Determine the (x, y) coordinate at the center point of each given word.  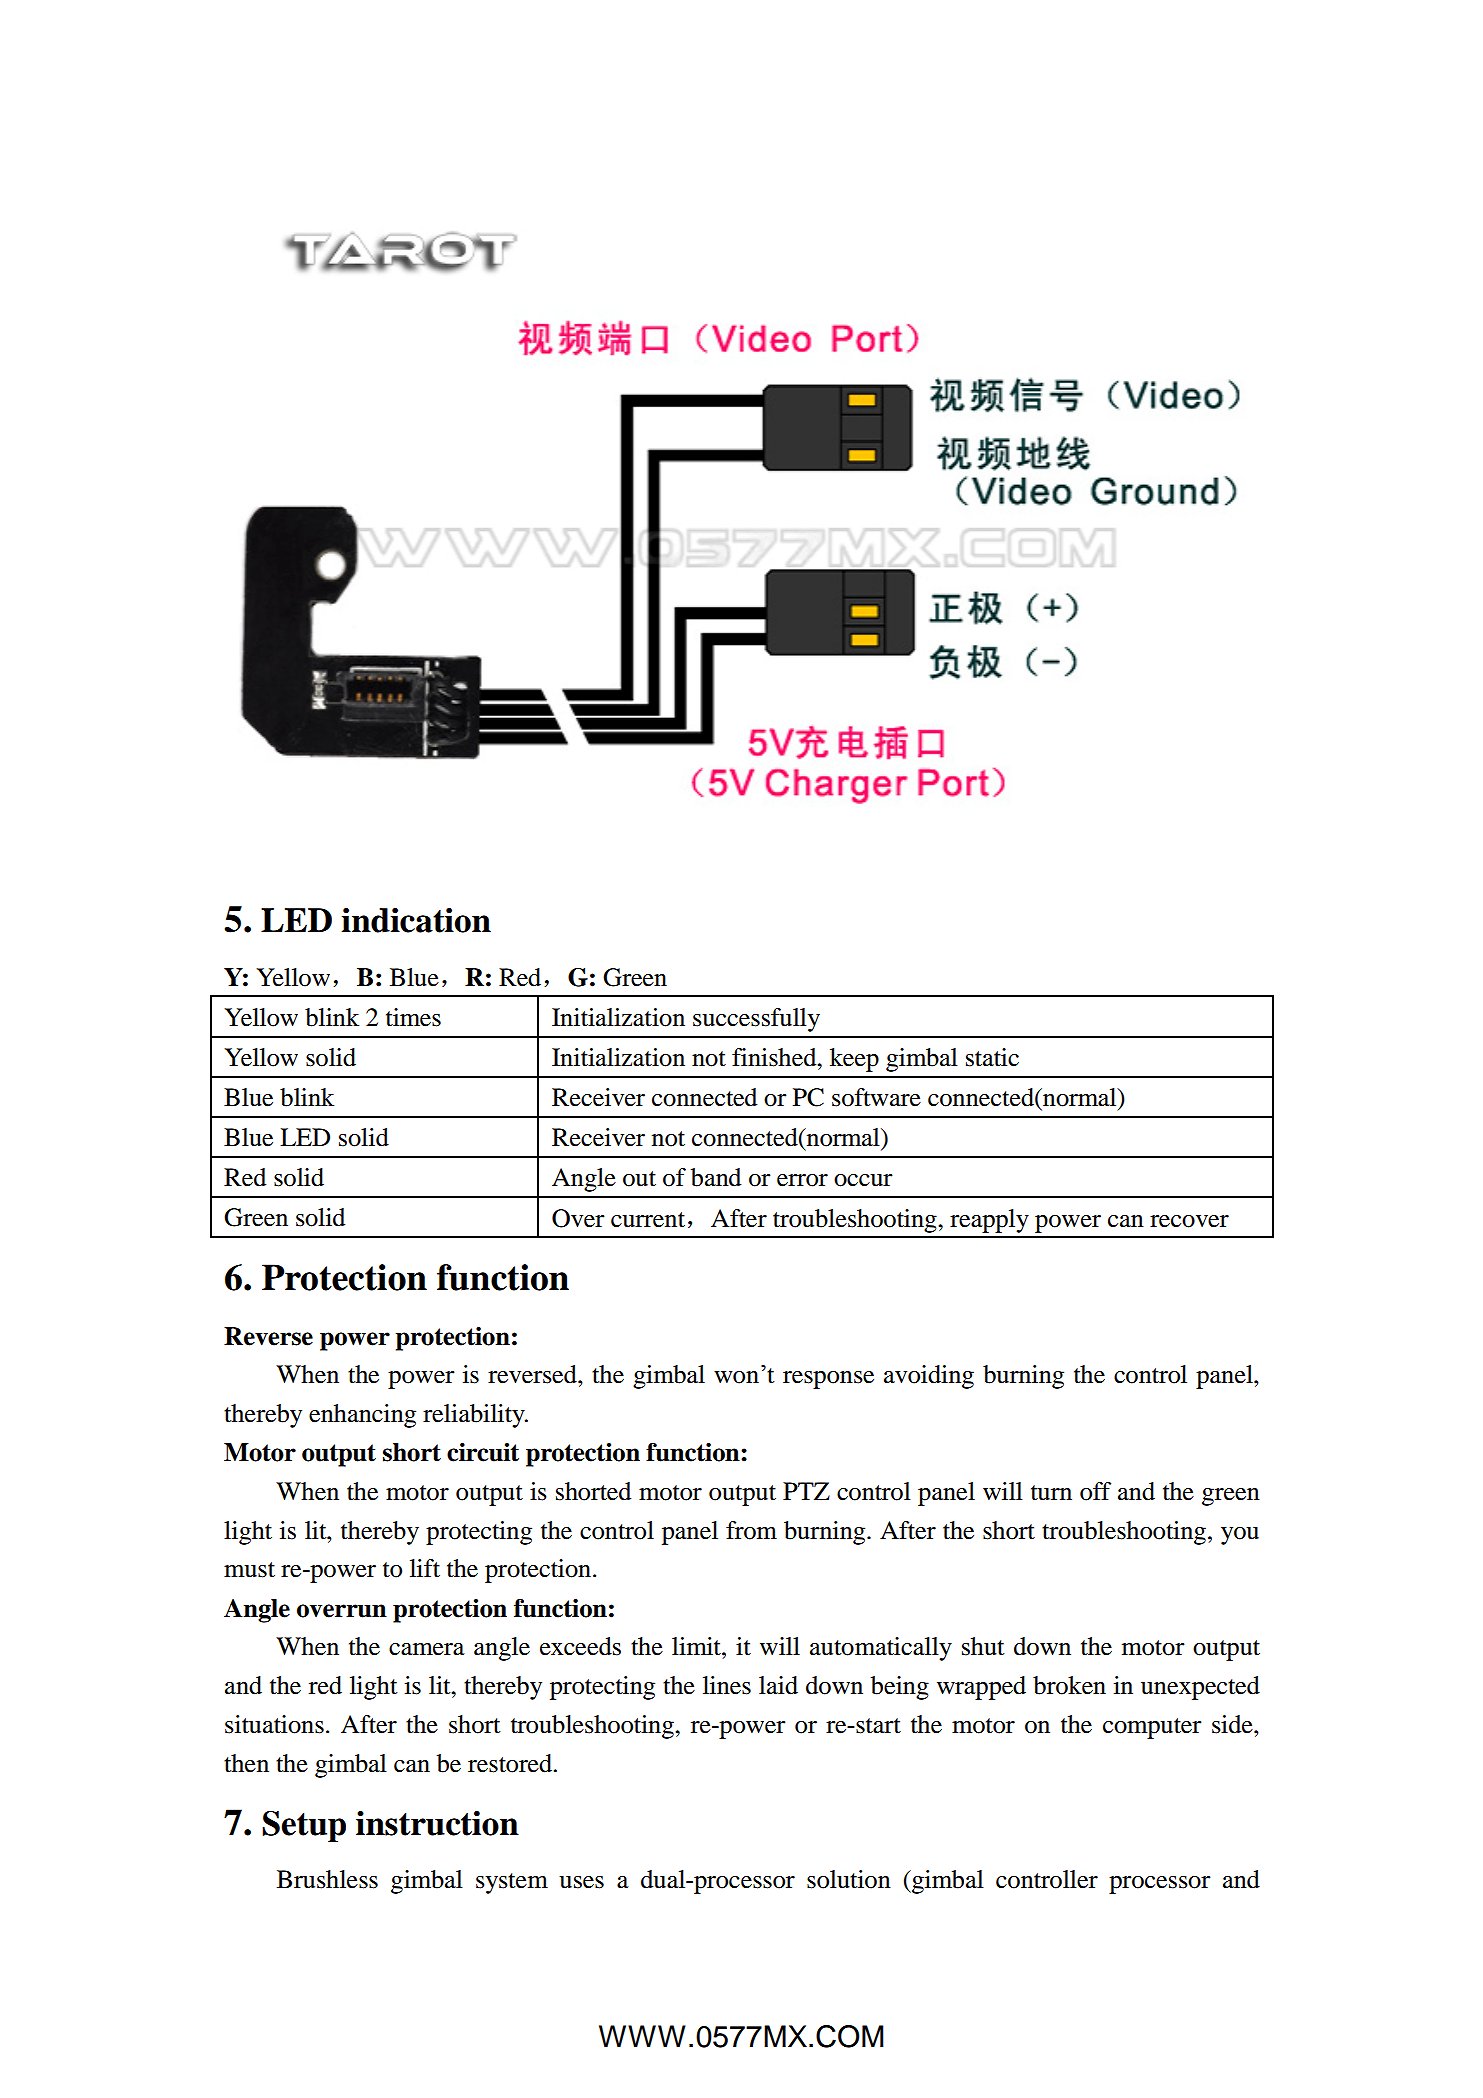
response (828, 1380)
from (751, 1530)
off (1095, 1491)
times (413, 1017)
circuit (483, 1452)
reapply (989, 1221)
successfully (756, 1020)
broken (1069, 1685)
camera (427, 1649)
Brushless (327, 1879)
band (716, 1177)
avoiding (929, 1377)
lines (727, 1685)
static (992, 1057)
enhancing (362, 1416)
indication (416, 920)
